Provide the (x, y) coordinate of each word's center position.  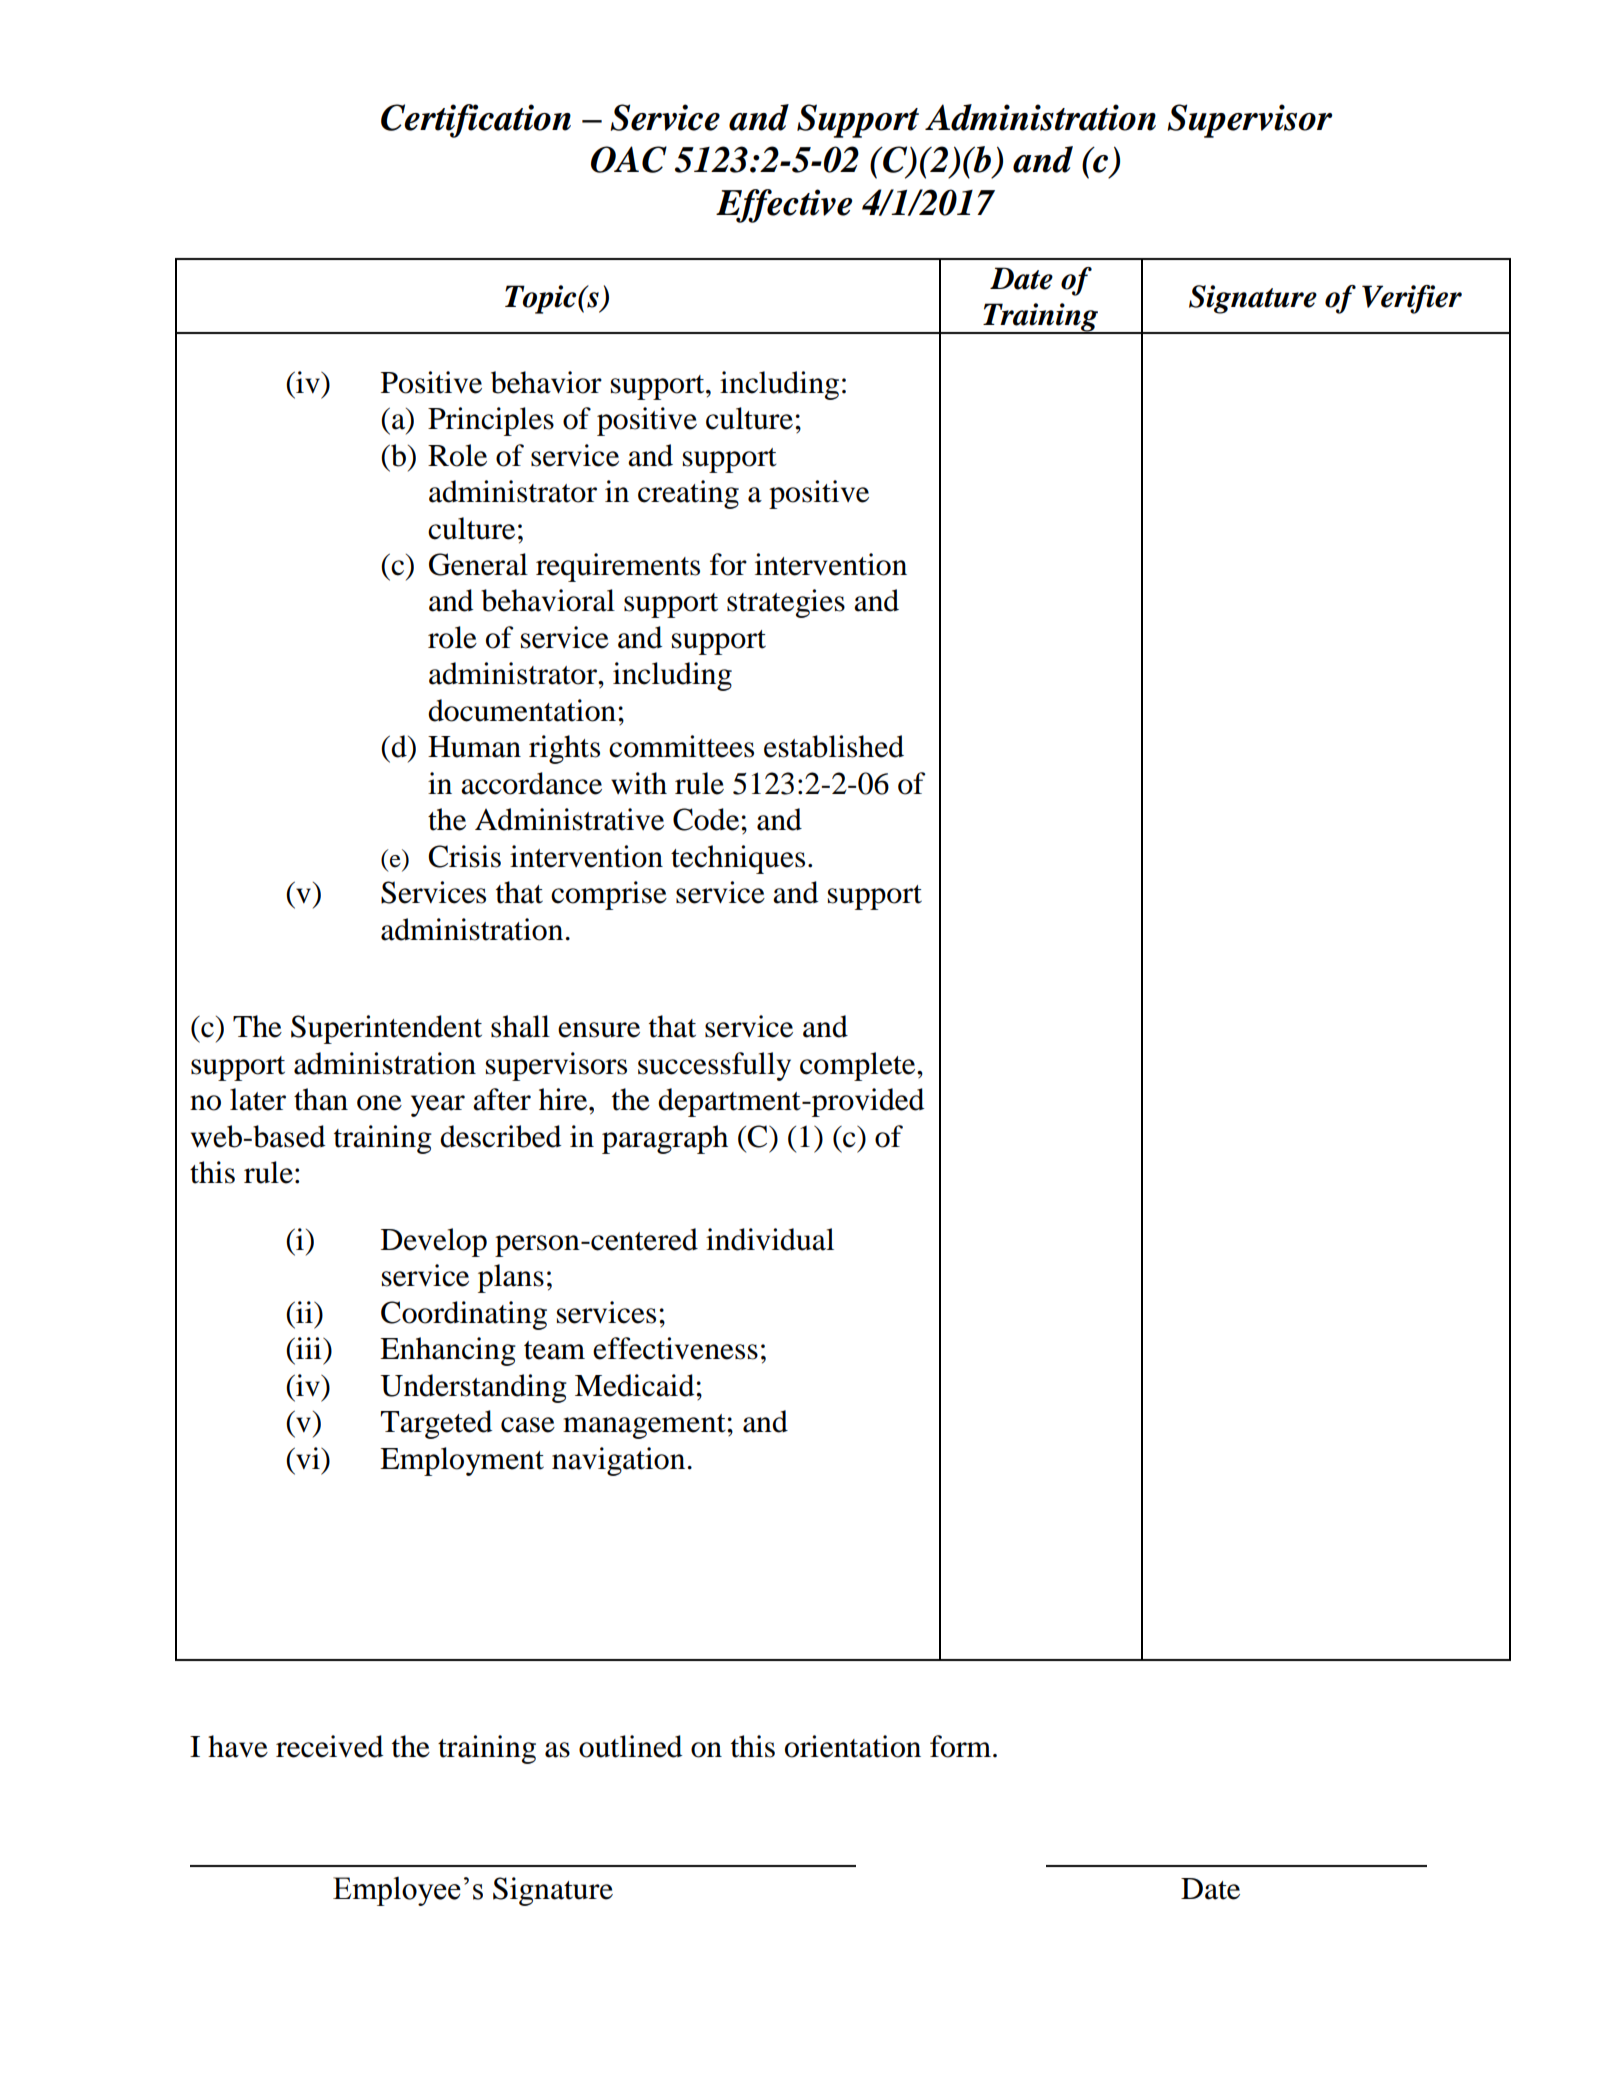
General (478, 564)
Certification (476, 121)
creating (688, 494)
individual (770, 1239)
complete (859, 1066)
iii (309, 1348)
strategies (786, 603)
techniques (738, 859)
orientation (853, 1746)
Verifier (1412, 299)
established (834, 746)
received (329, 1746)
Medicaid (636, 1385)
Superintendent (386, 1029)
